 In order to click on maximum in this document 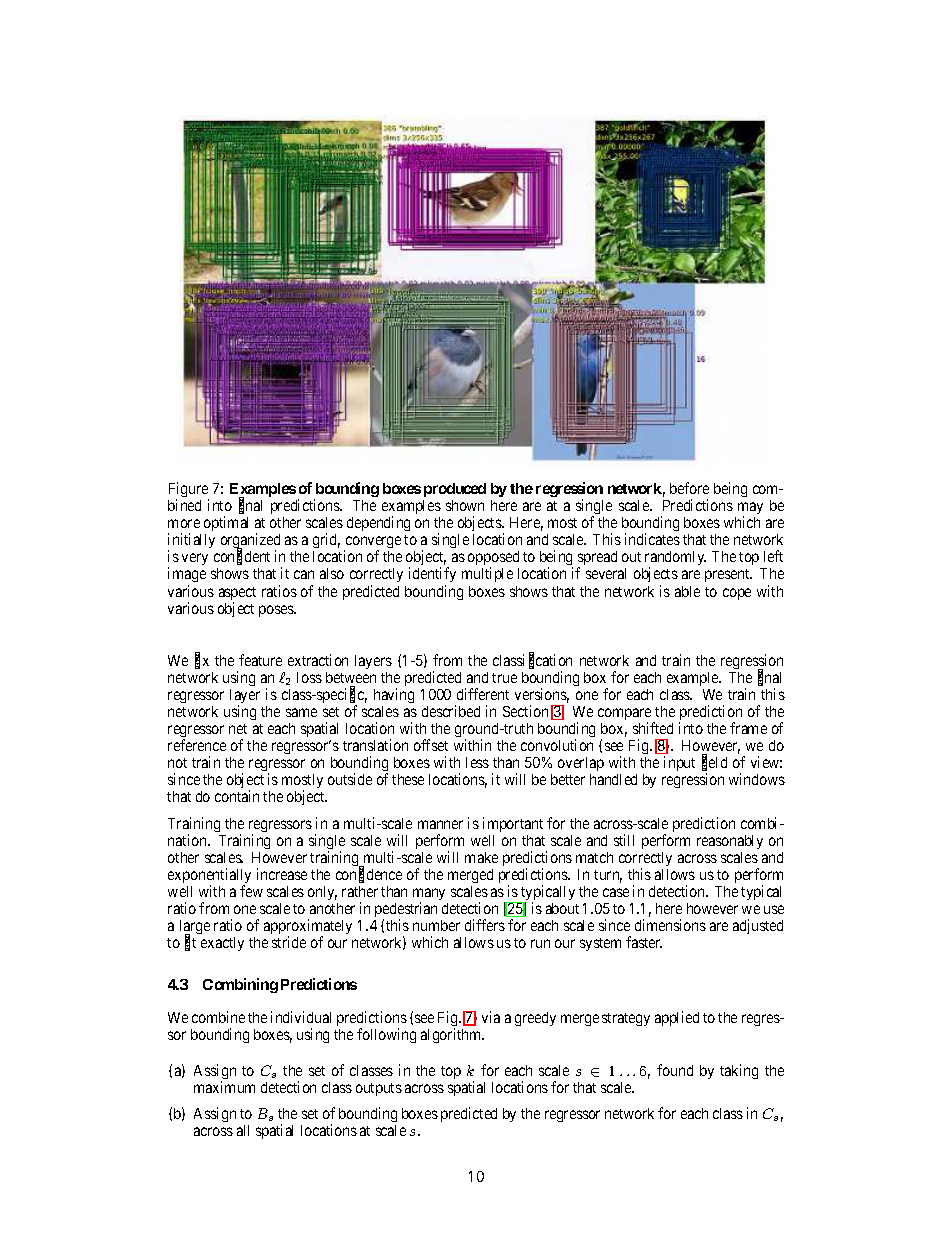, I will do `click(224, 1087)`.
